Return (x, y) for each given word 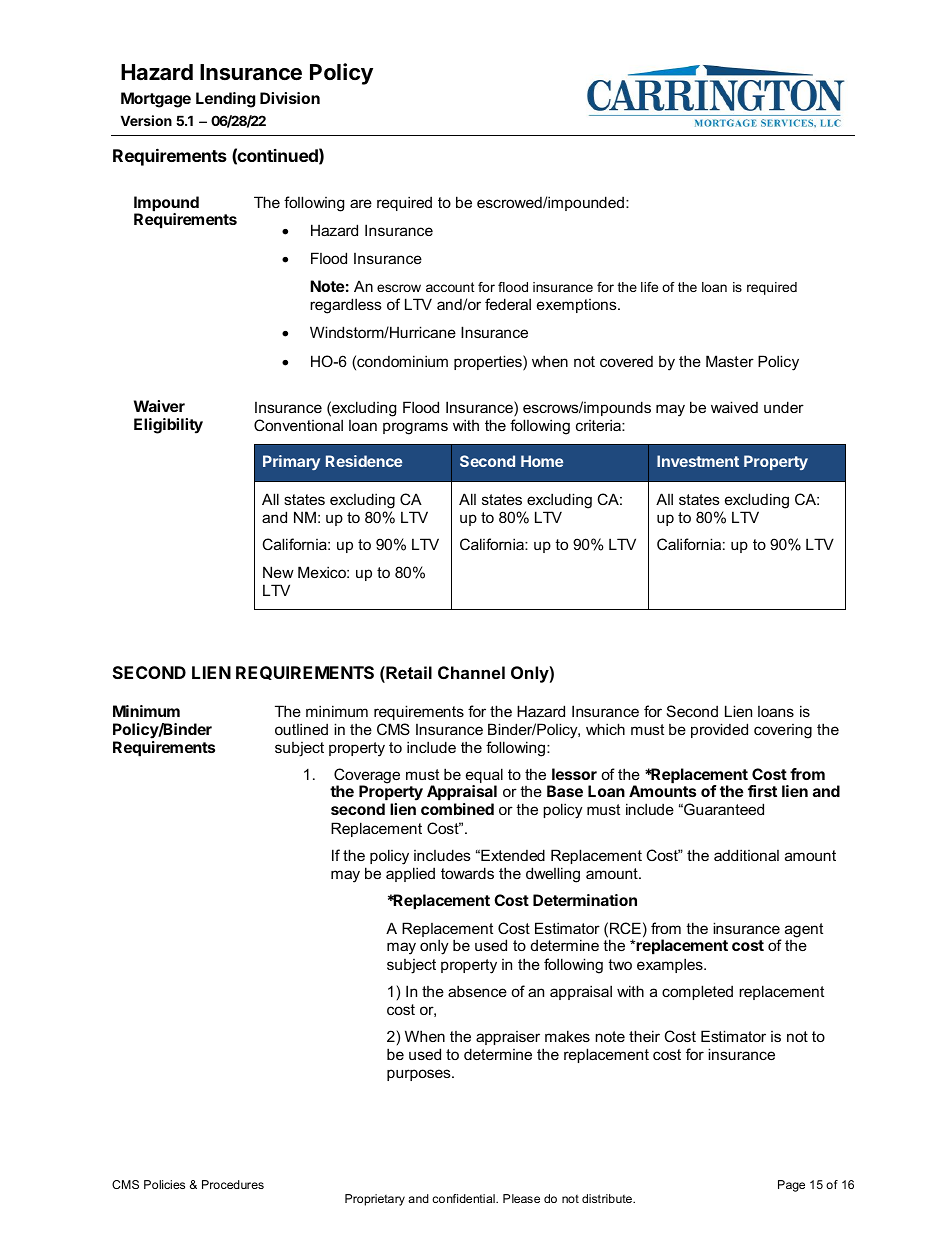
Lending (225, 100)
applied (410, 874)
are (361, 203)
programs (415, 428)
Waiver (159, 406)
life (649, 287)
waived (734, 407)
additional (746, 855)
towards (467, 873)
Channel (471, 672)
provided (719, 730)
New (278, 572)
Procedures (233, 1184)
